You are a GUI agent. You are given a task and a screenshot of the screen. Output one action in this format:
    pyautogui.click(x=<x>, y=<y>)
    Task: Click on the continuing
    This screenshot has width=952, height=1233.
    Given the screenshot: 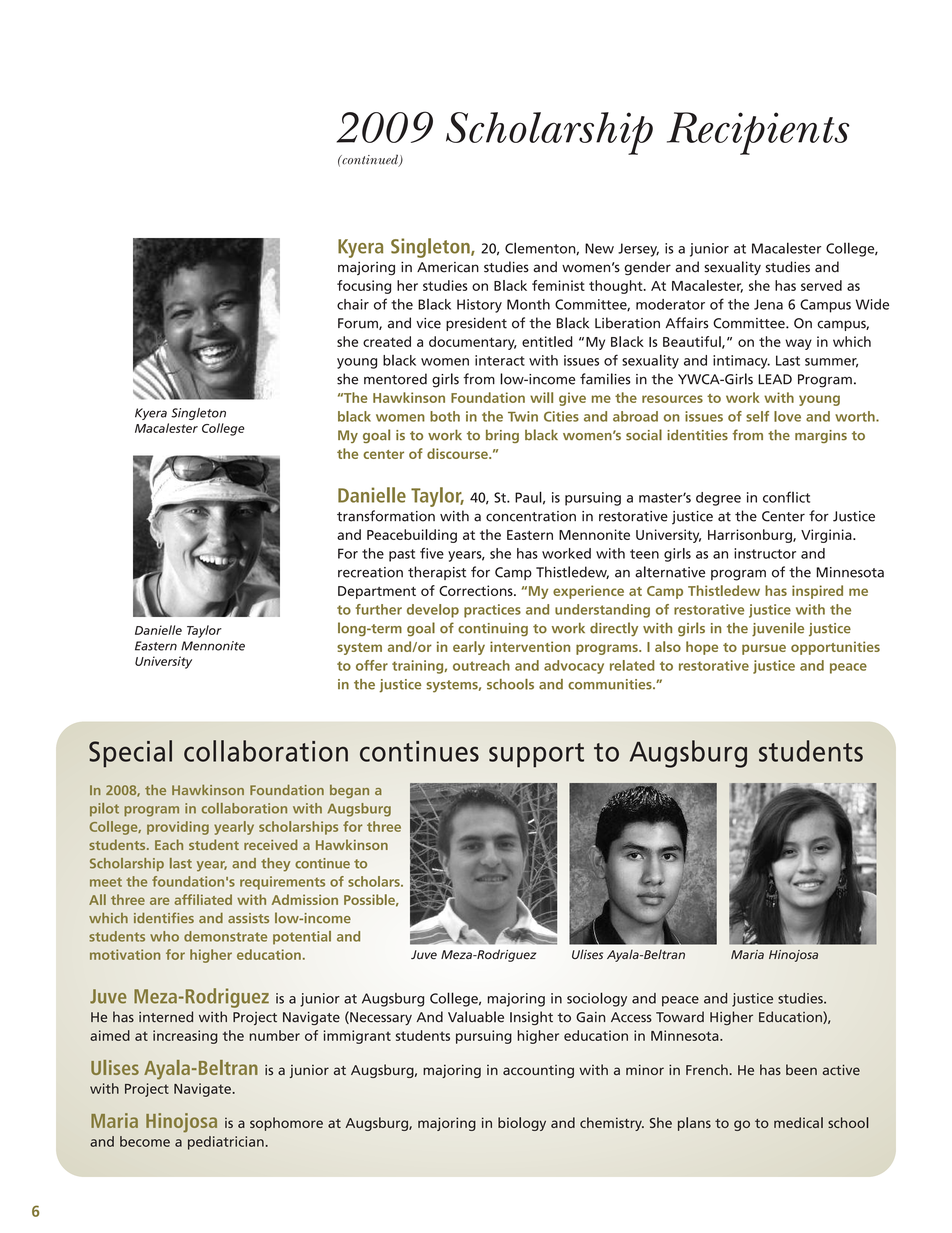 What is the action you would take?
    pyautogui.click(x=493, y=630)
